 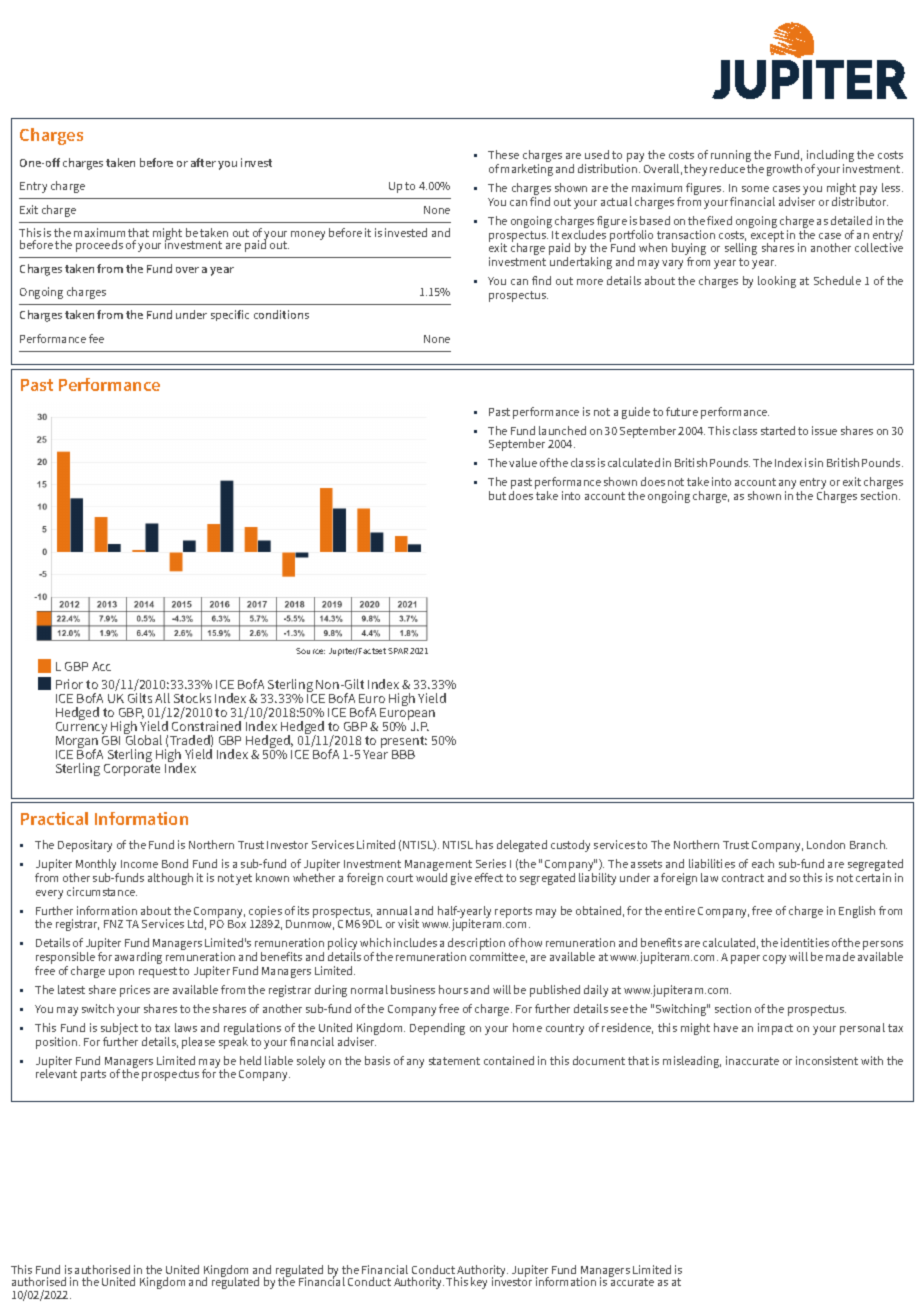 What do you see at coordinates (523, 462) in the document?
I see `value` at bounding box center [523, 462].
